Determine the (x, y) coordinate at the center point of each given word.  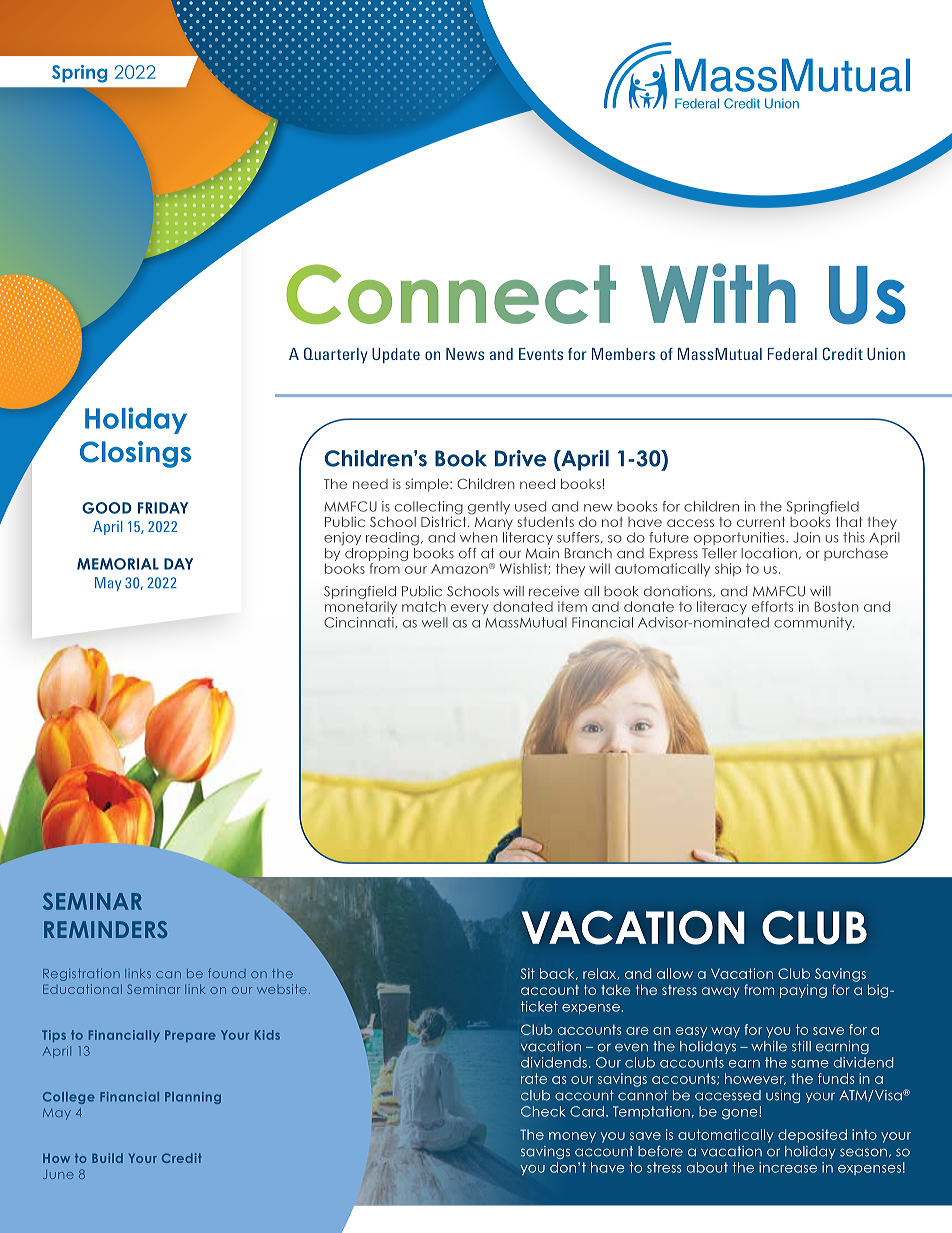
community (814, 623)
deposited (812, 1136)
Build (107, 1158)
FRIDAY (163, 508)
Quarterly (336, 355)
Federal (792, 354)
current (761, 522)
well (435, 622)
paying (803, 991)
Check (543, 1111)
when (479, 537)
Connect (451, 294)
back (558, 974)
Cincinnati (359, 621)
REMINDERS (106, 929)
